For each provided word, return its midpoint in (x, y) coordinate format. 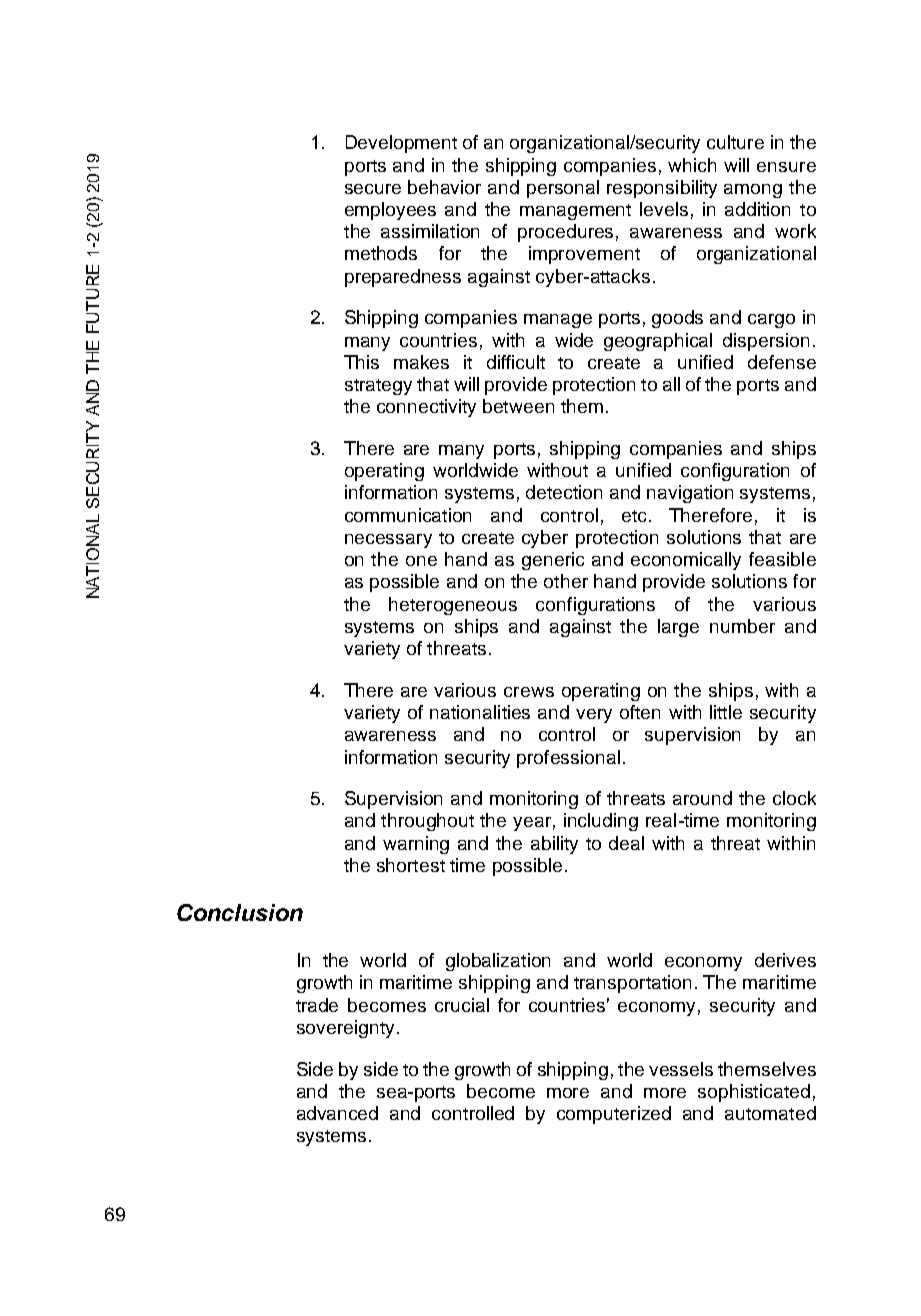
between (518, 406)
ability (554, 845)
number (742, 626)
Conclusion (240, 912)
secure (373, 189)
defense (782, 362)
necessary (388, 541)
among (753, 191)
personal (563, 189)
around (702, 798)
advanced (337, 1113)
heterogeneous (453, 606)
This (361, 362)
